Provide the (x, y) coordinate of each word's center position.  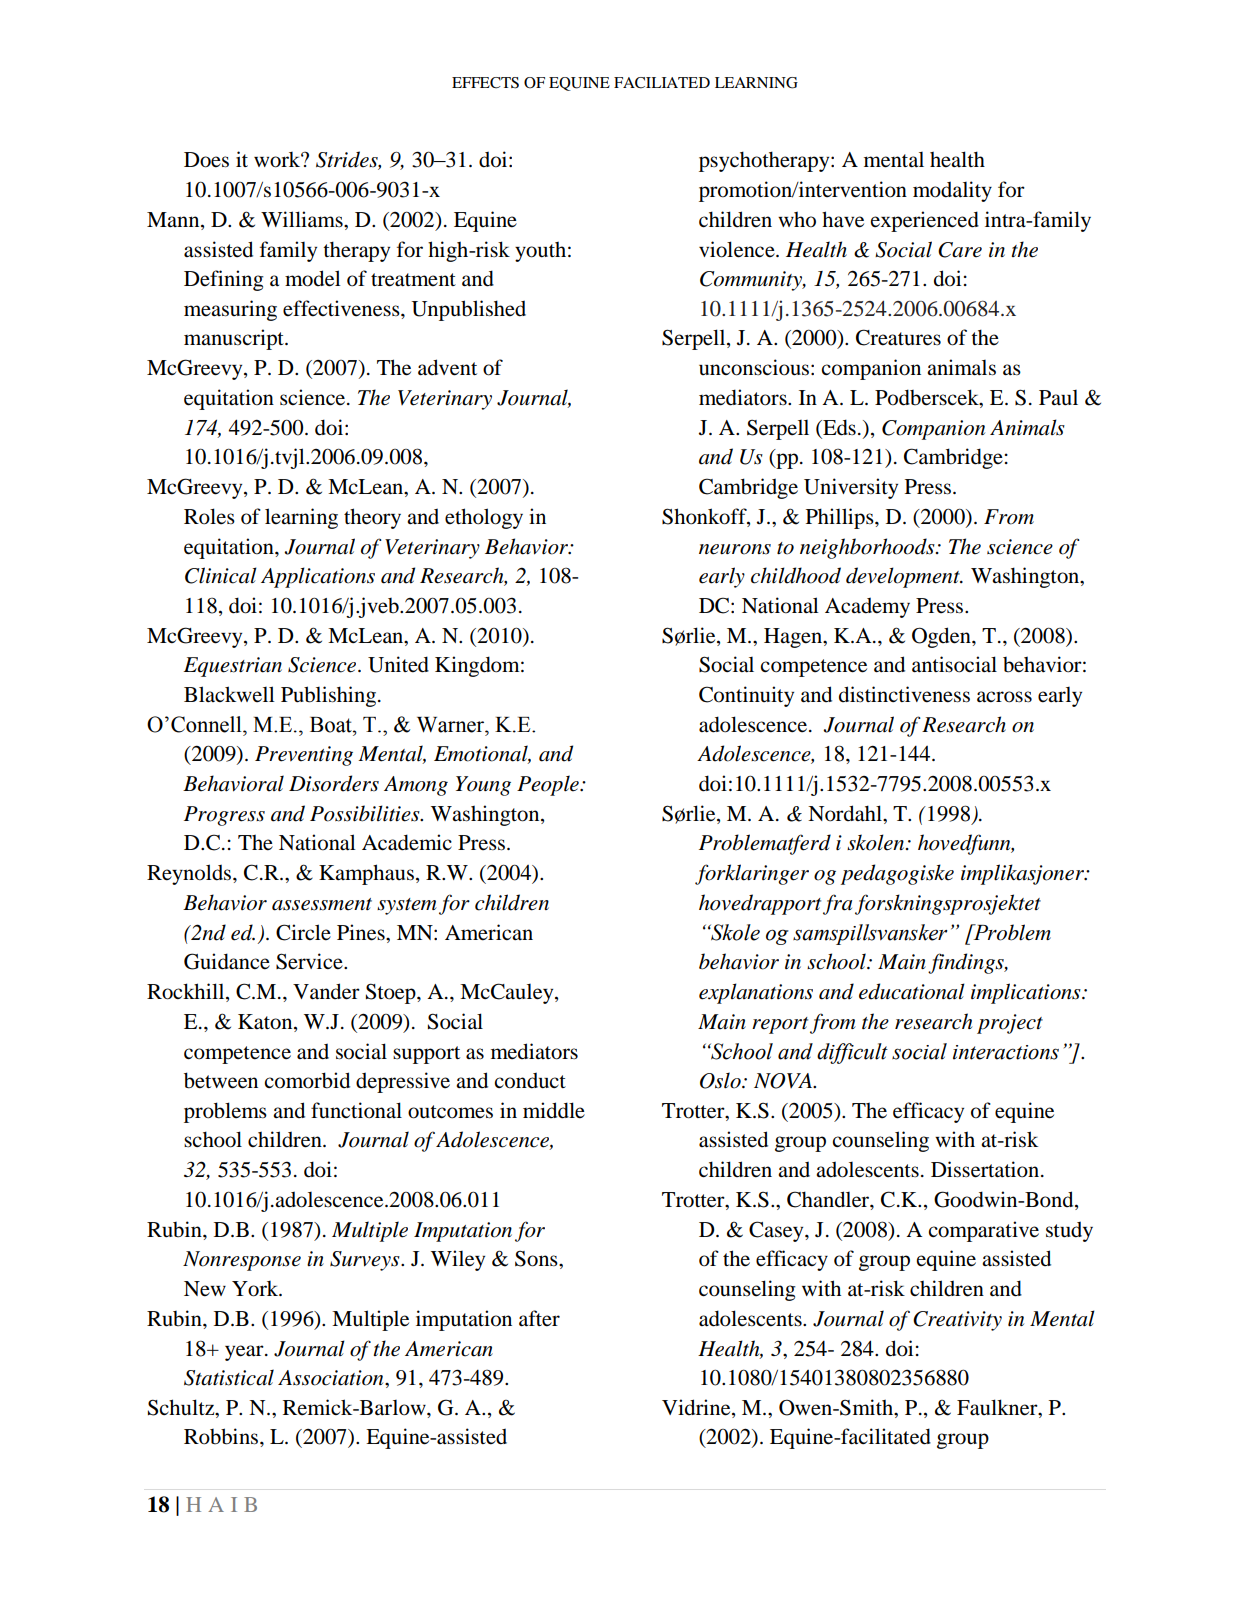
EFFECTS (485, 83)
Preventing (304, 756)
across (1004, 697)
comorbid (307, 1080)
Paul (1058, 398)
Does (206, 160)
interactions (1006, 1052)
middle (554, 1110)
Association (332, 1378)
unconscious (754, 367)
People (549, 785)
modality (952, 191)
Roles (209, 516)
